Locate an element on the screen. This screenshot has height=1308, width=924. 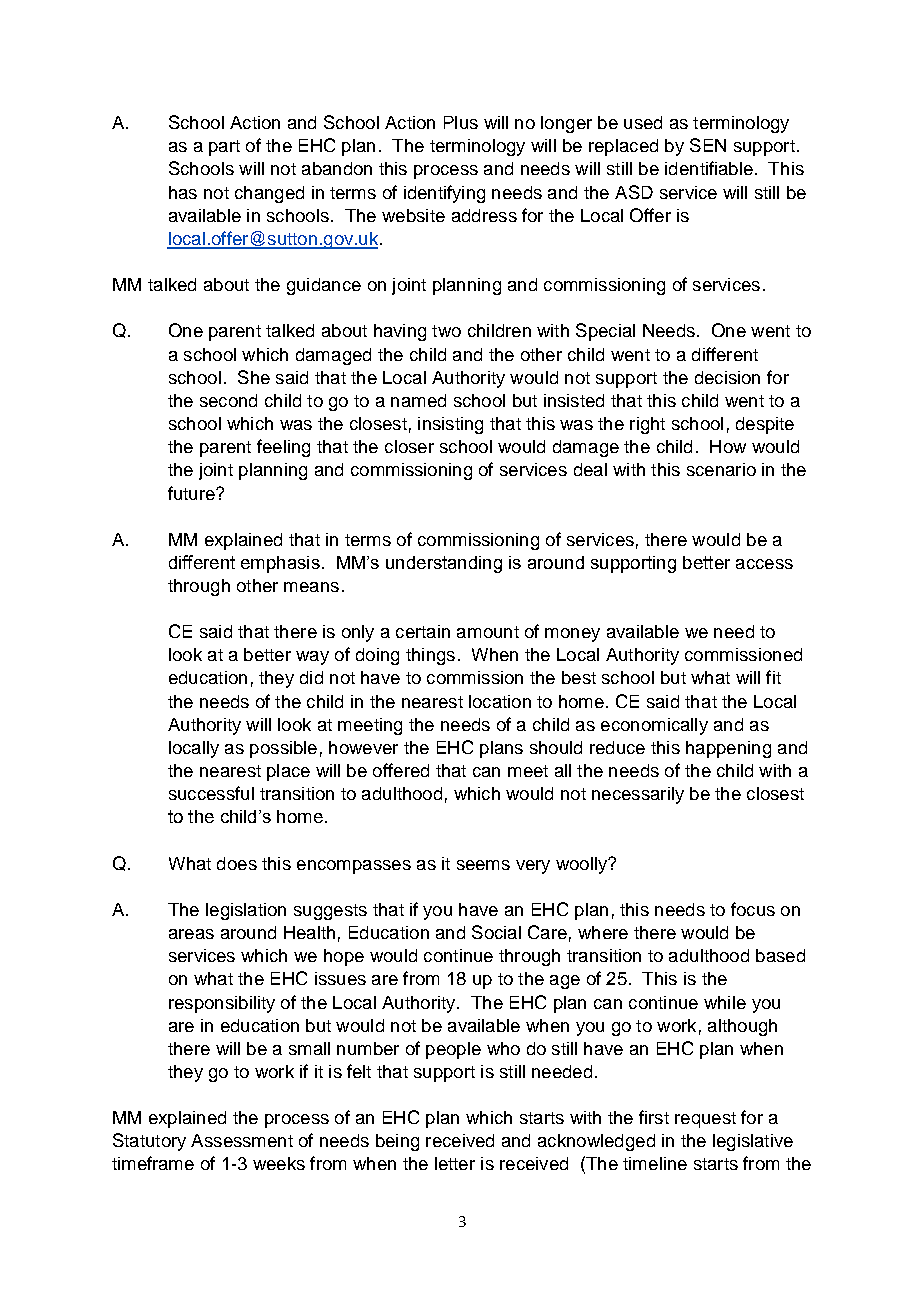
happening is located at coordinates (728, 749).
